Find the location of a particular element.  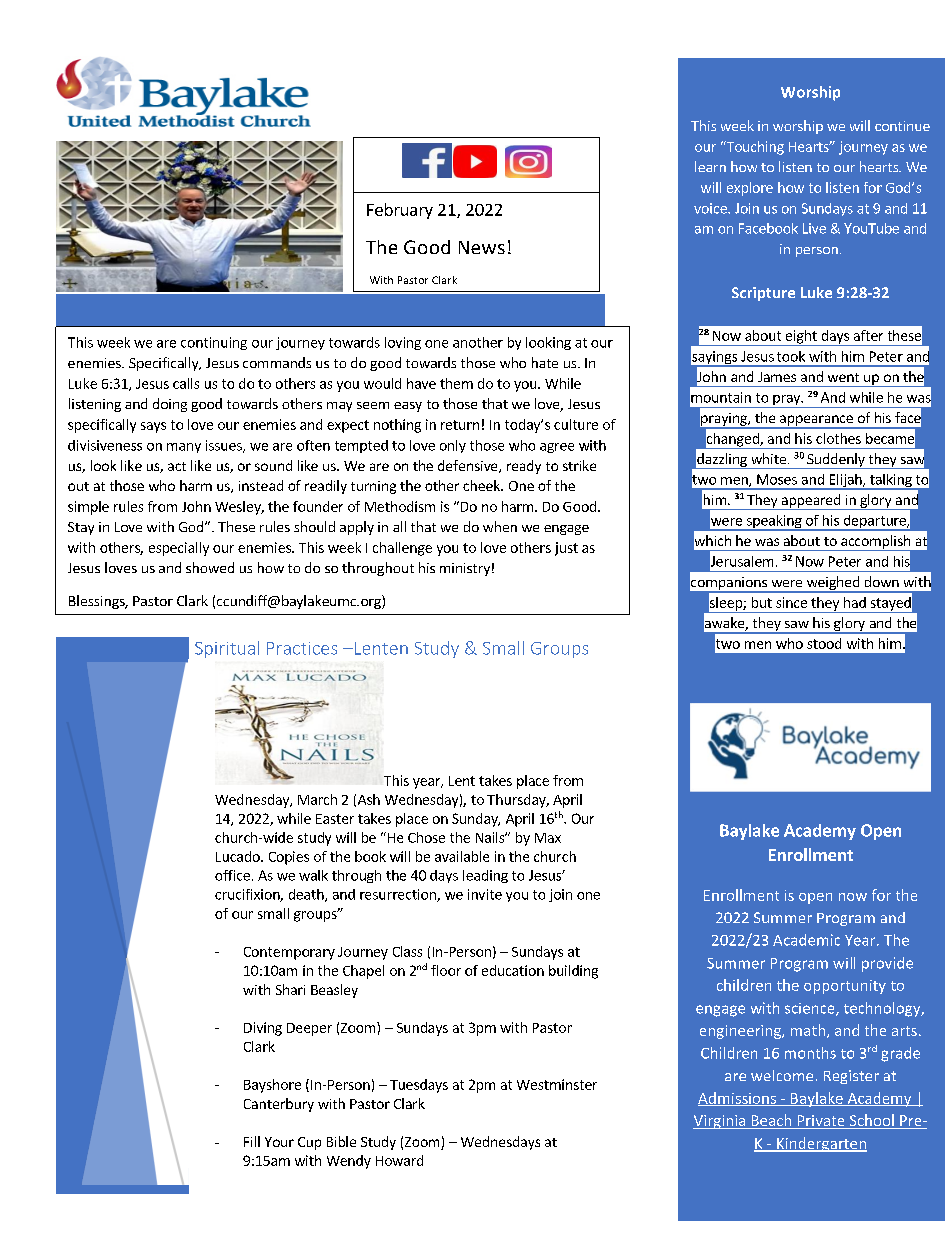

many is located at coordinates (184, 448).
